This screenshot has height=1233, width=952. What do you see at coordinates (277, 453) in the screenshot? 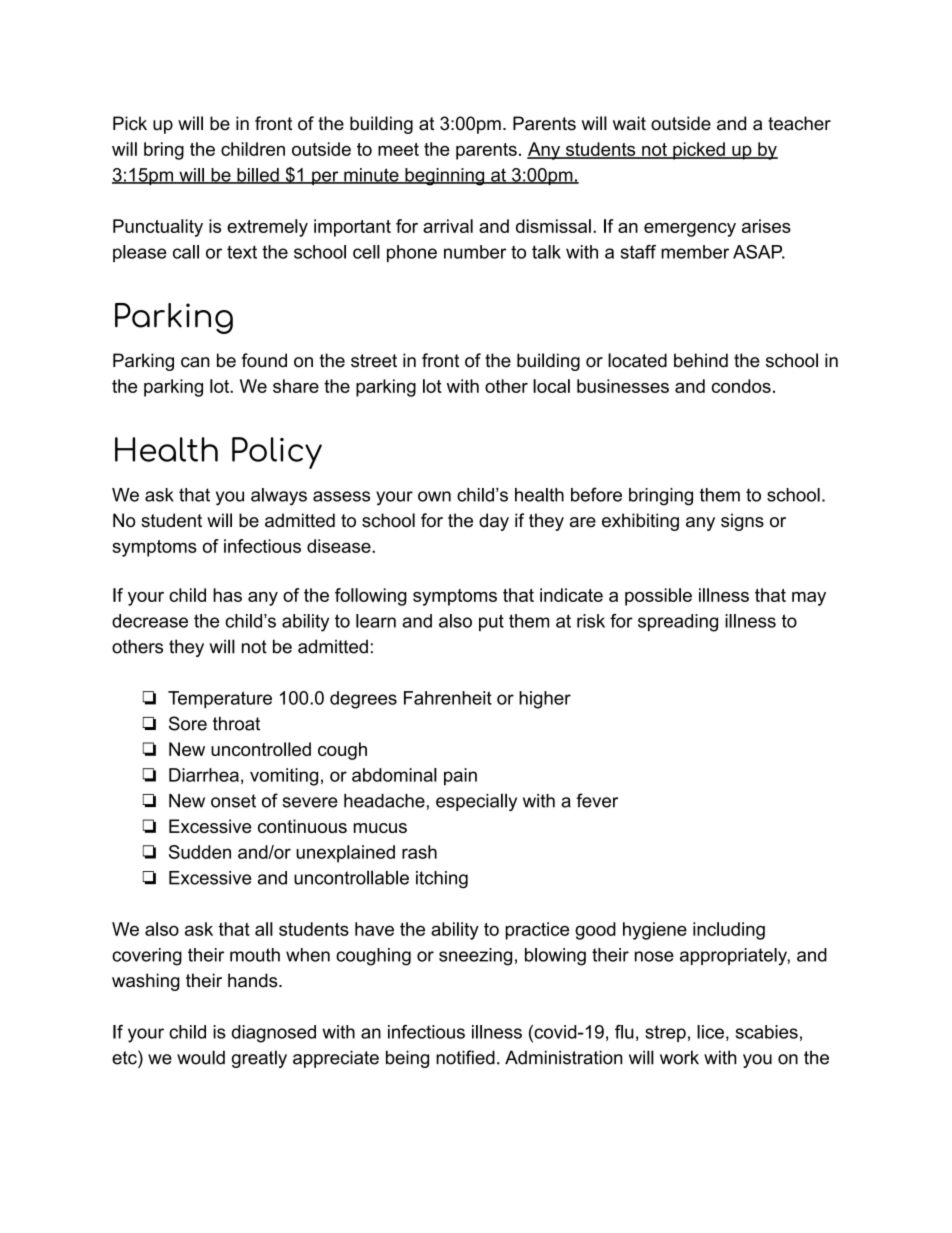
I see `Policy` at bounding box center [277, 453].
